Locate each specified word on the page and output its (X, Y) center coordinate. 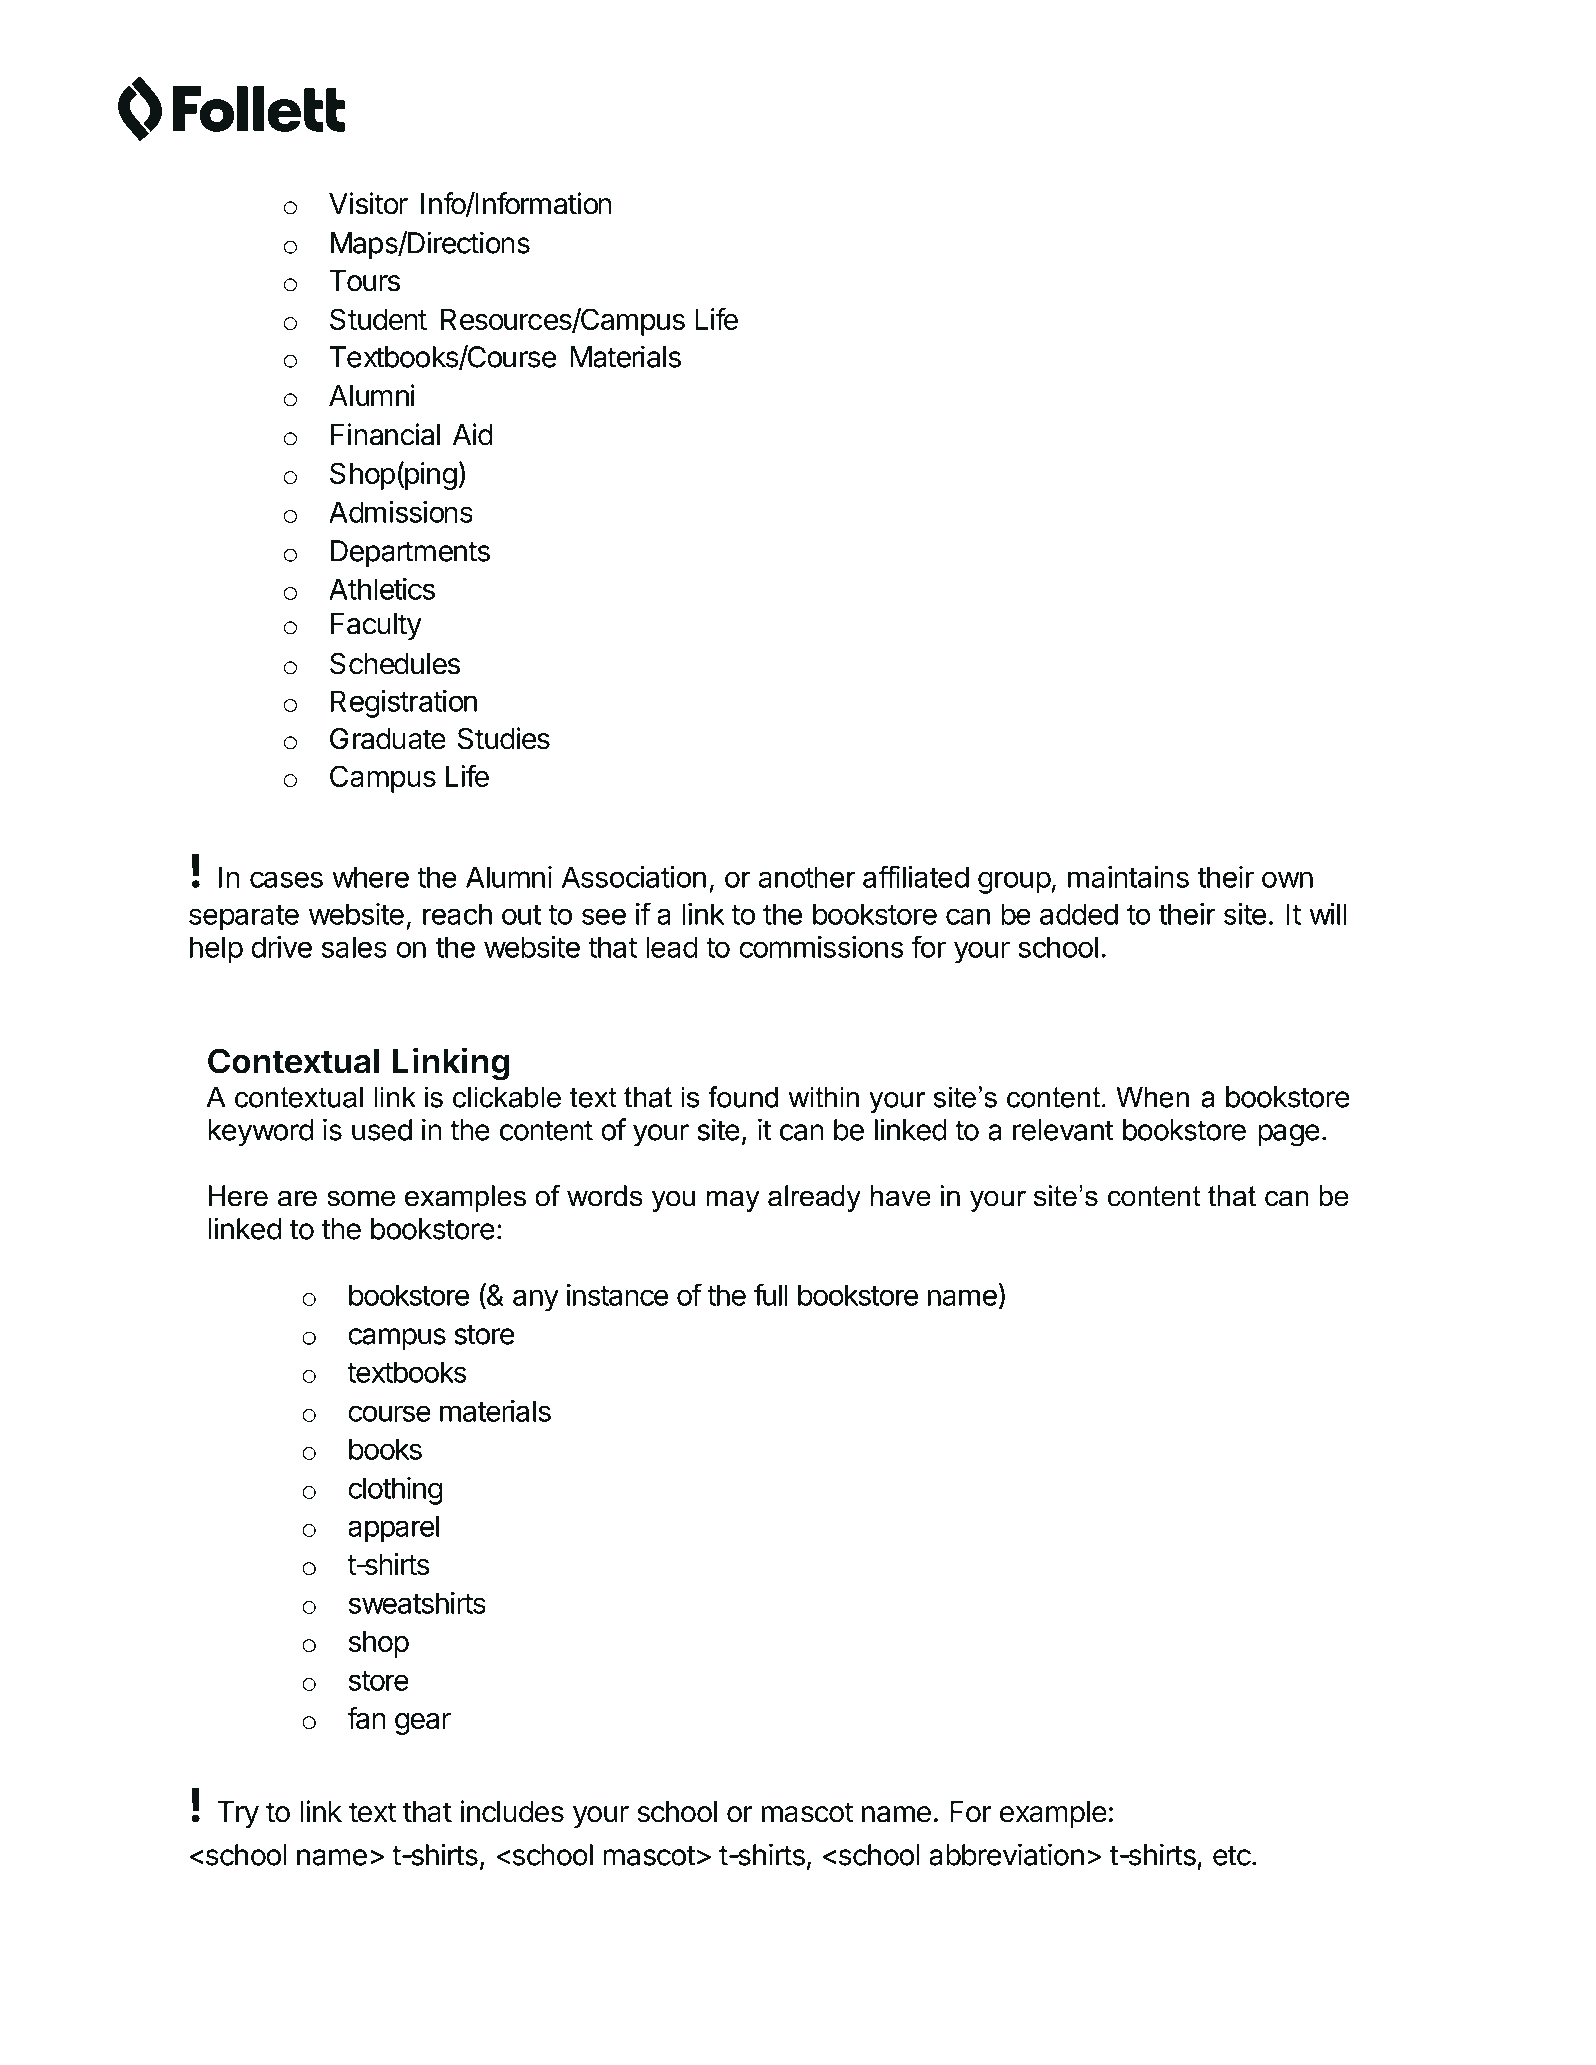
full (771, 1294)
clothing (395, 1491)
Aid (473, 434)
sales (354, 947)
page (1289, 1135)
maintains (1128, 877)
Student (378, 319)
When (1152, 1097)
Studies (504, 738)
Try (238, 1814)
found (743, 1097)
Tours (365, 281)
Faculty (376, 626)
